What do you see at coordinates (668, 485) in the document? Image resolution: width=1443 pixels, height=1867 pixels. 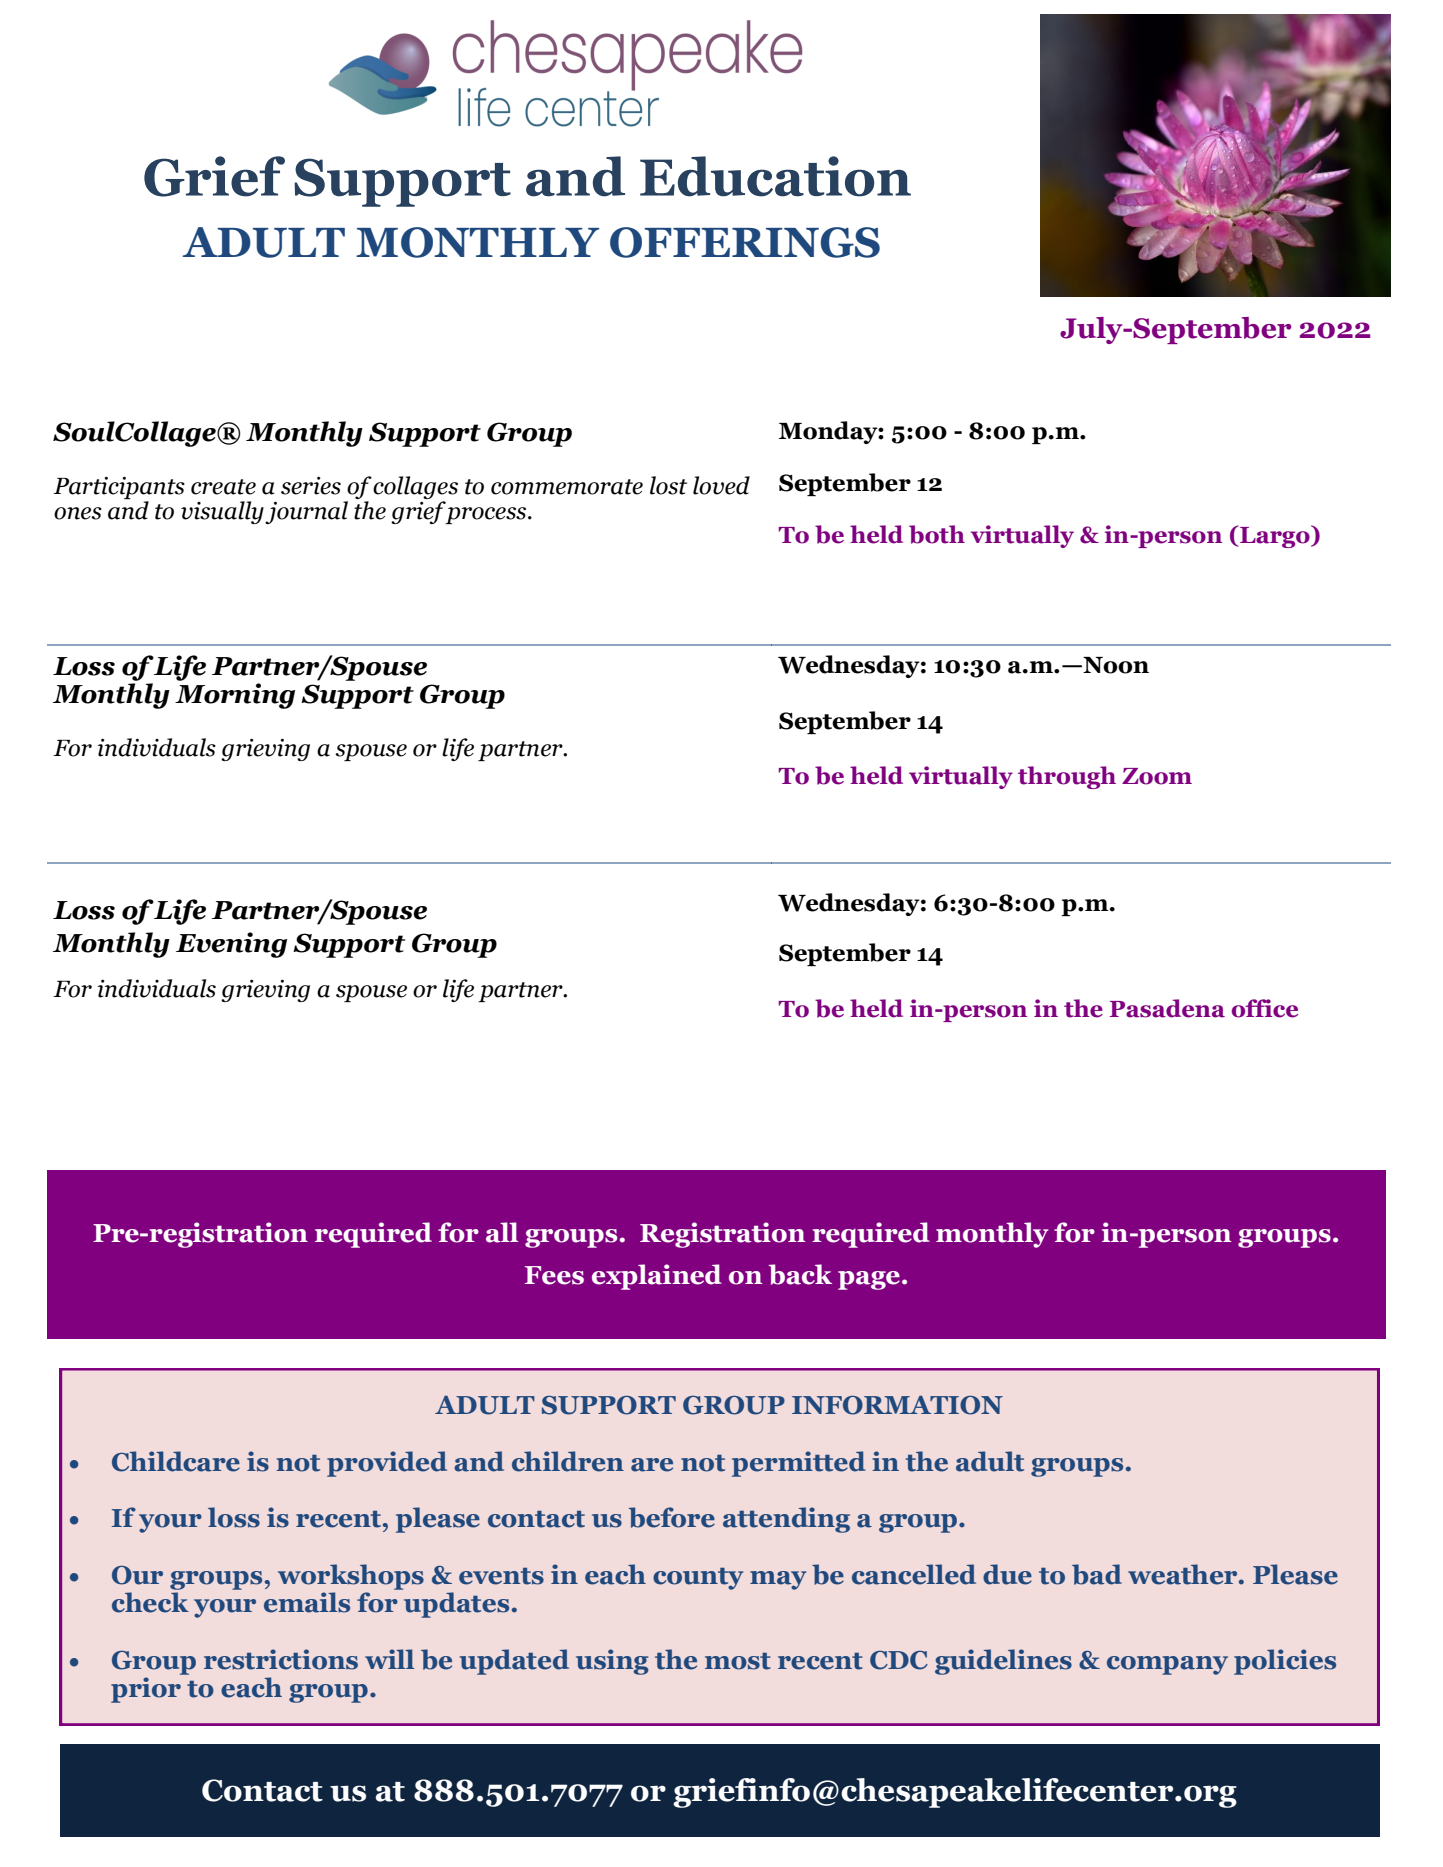 I see `lost` at bounding box center [668, 485].
